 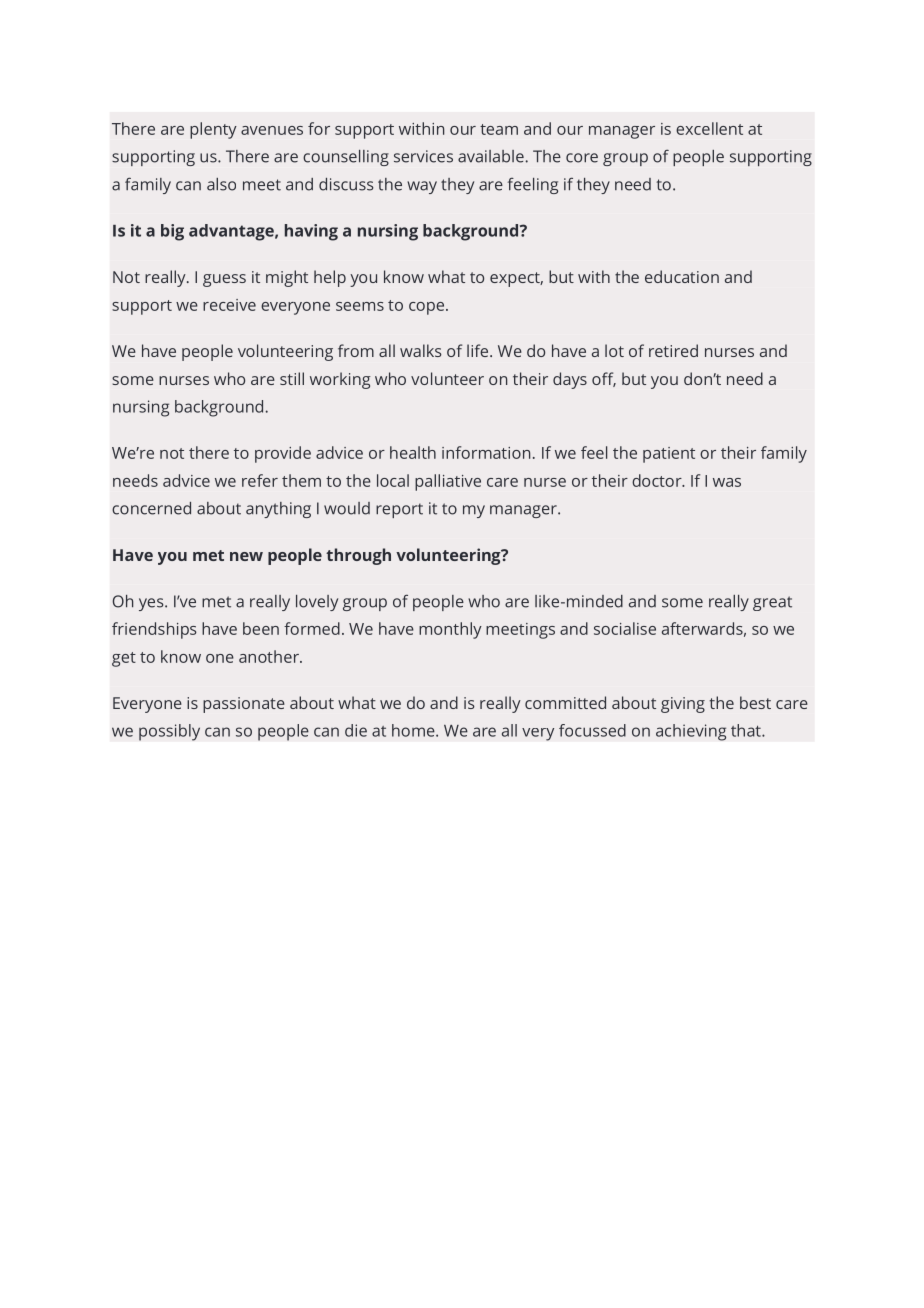 What do you see at coordinates (669, 455) in the document?
I see `patient` at bounding box center [669, 455].
